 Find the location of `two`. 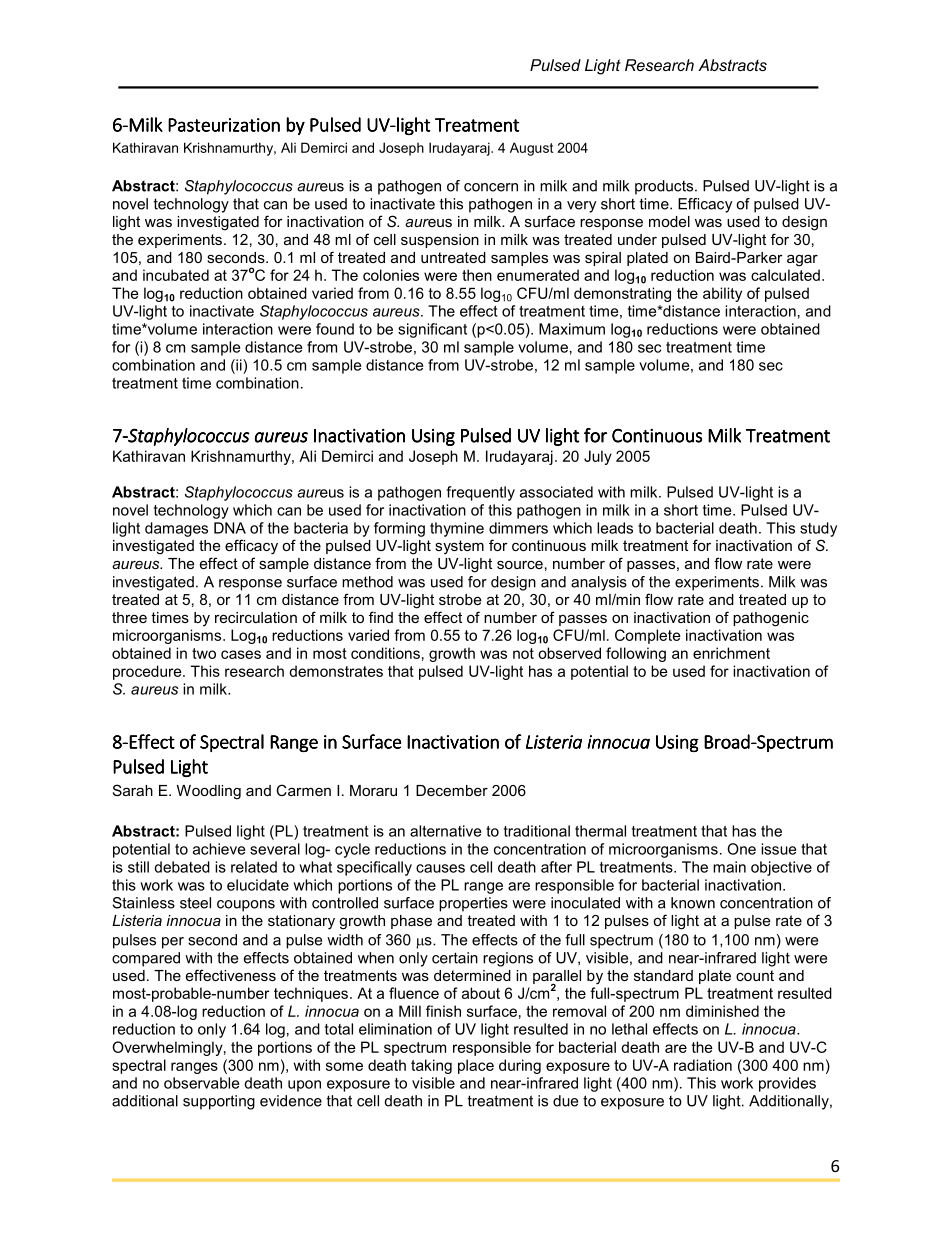

two is located at coordinates (204, 653).
